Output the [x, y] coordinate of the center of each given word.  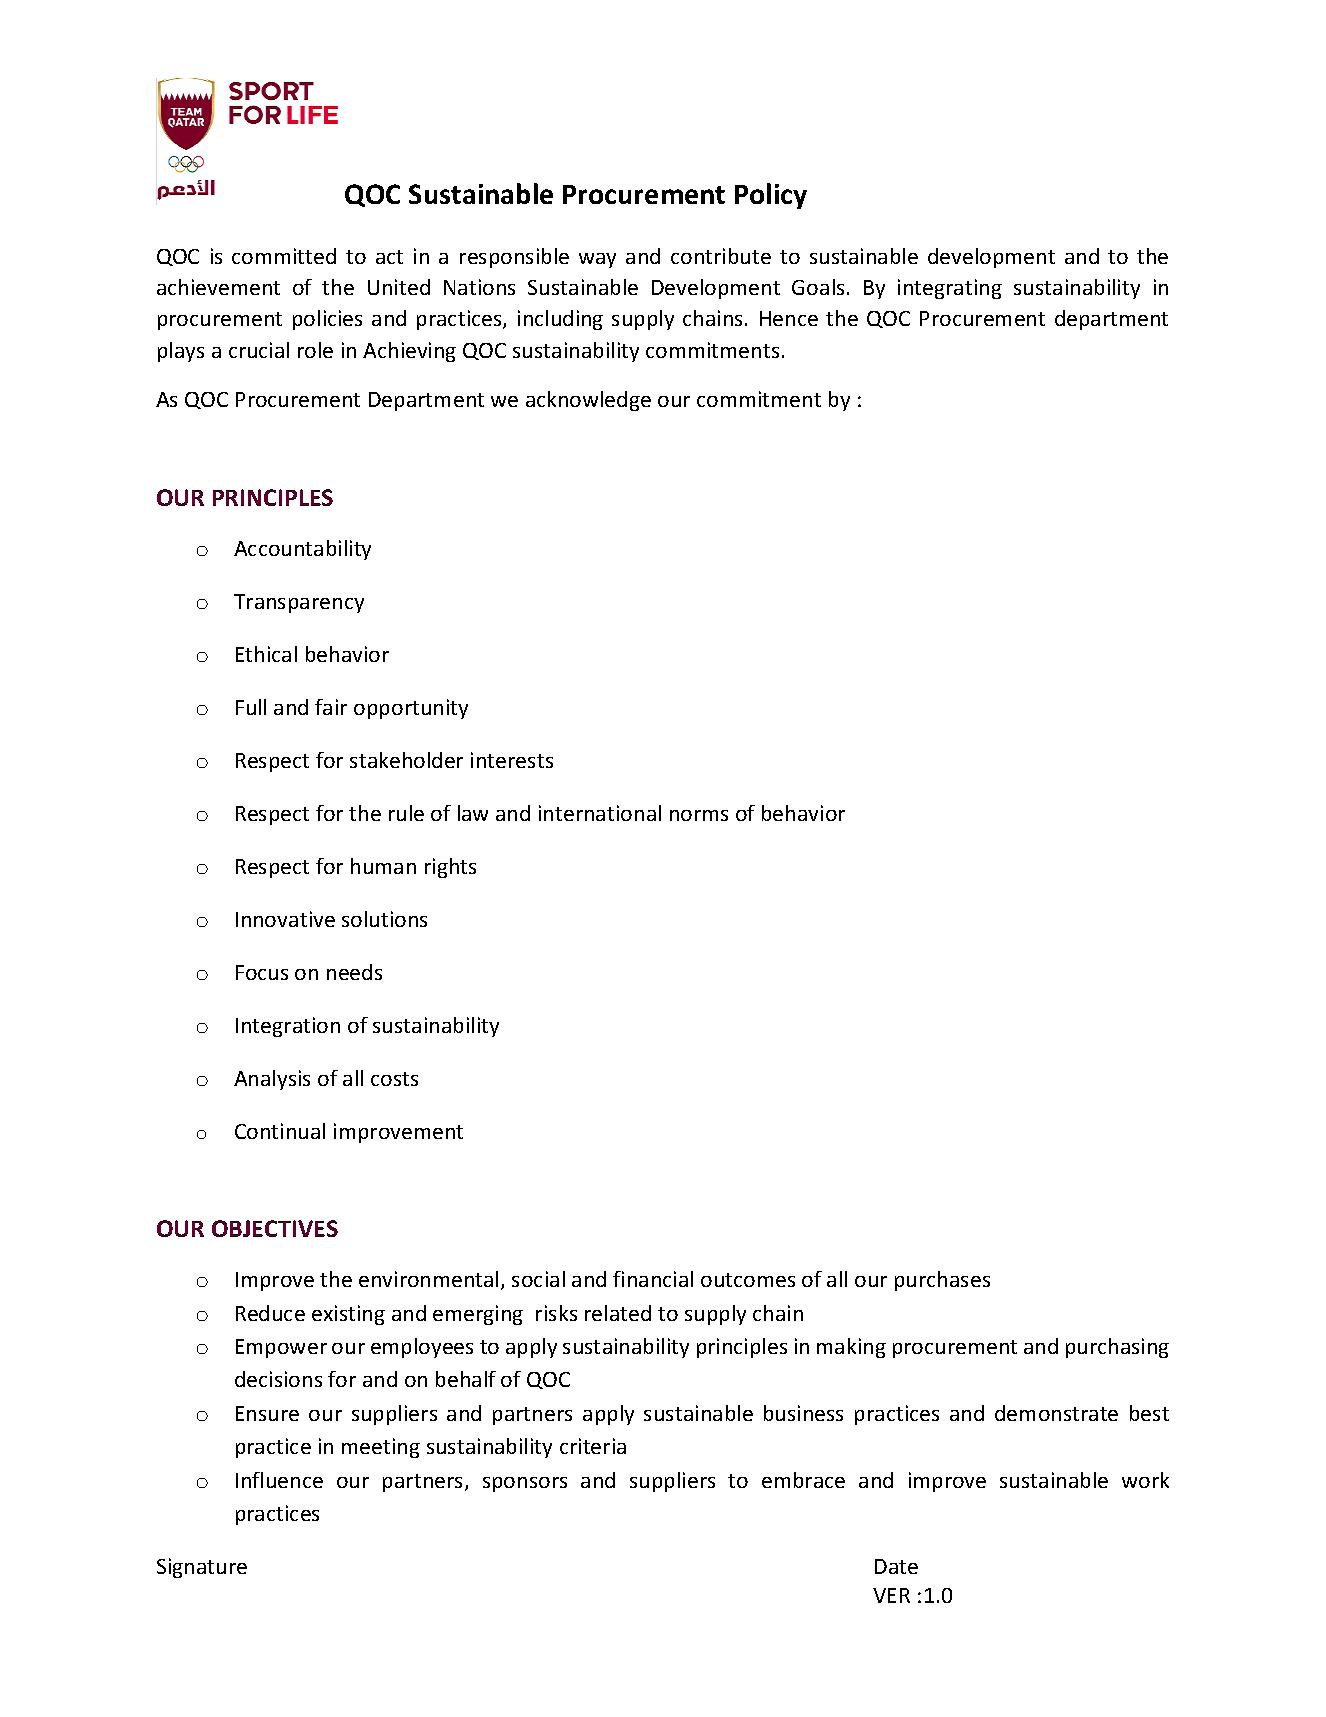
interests [512, 760]
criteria [593, 1446]
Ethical [266, 654]
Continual [280, 1131]
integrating [950, 289]
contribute [721, 256]
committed [284, 256]
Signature [202, 1568]
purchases [942, 1281]
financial [653, 1279]
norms [699, 815]
